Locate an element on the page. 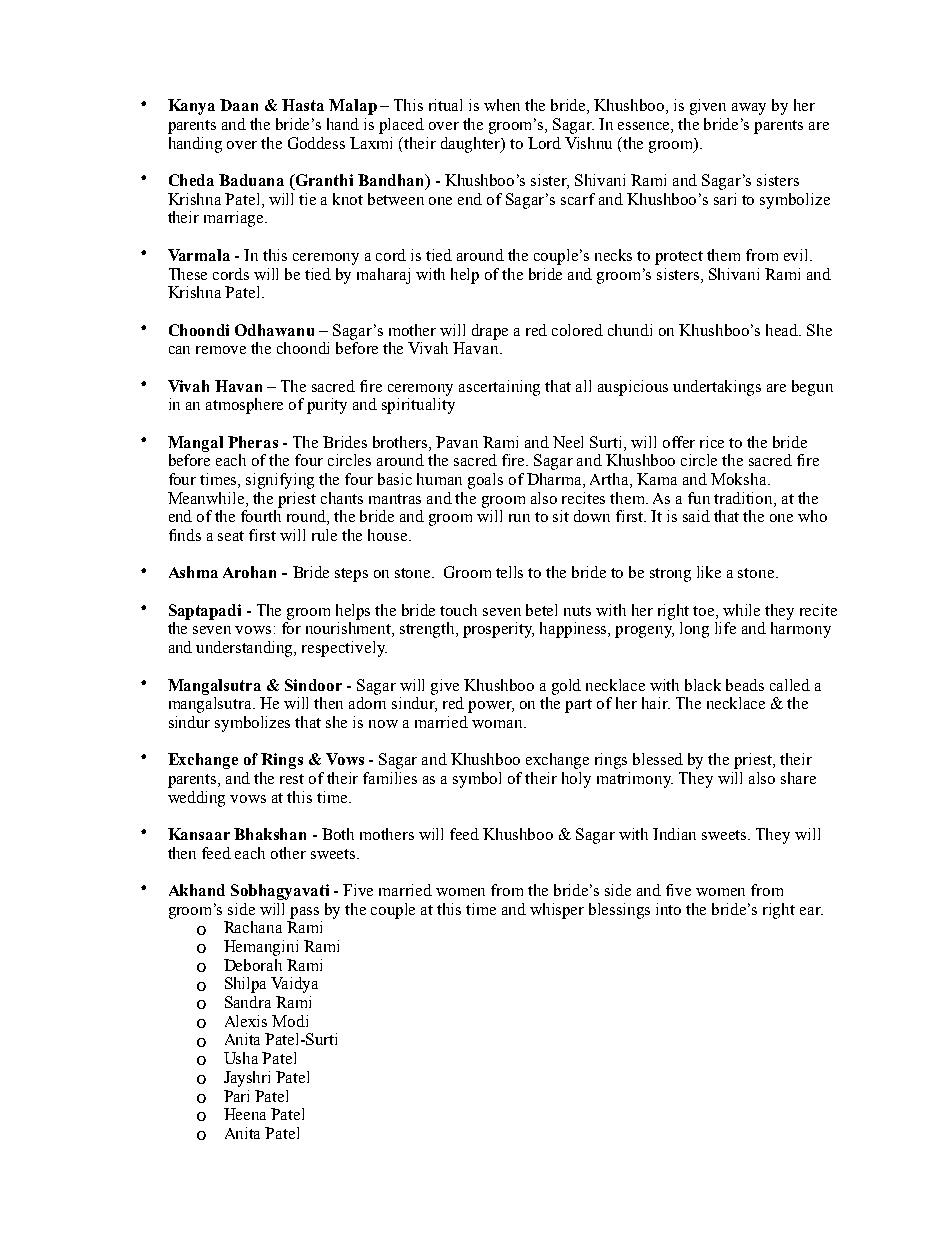 Image resolution: width=952 pixels, height=1233 pixels. remove is located at coordinates (221, 350).
